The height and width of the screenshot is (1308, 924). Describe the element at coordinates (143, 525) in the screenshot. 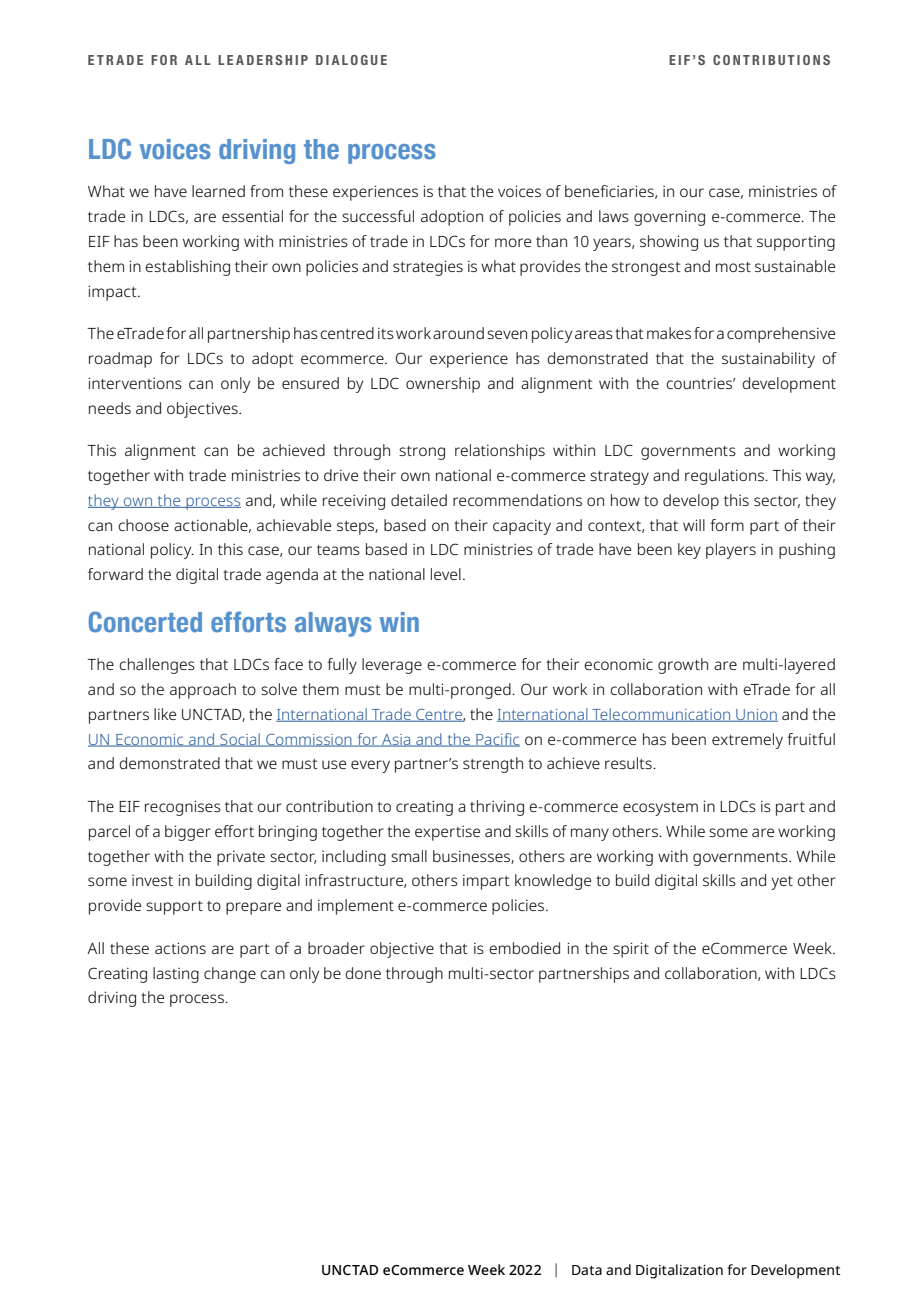

I see `choose` at that location.
